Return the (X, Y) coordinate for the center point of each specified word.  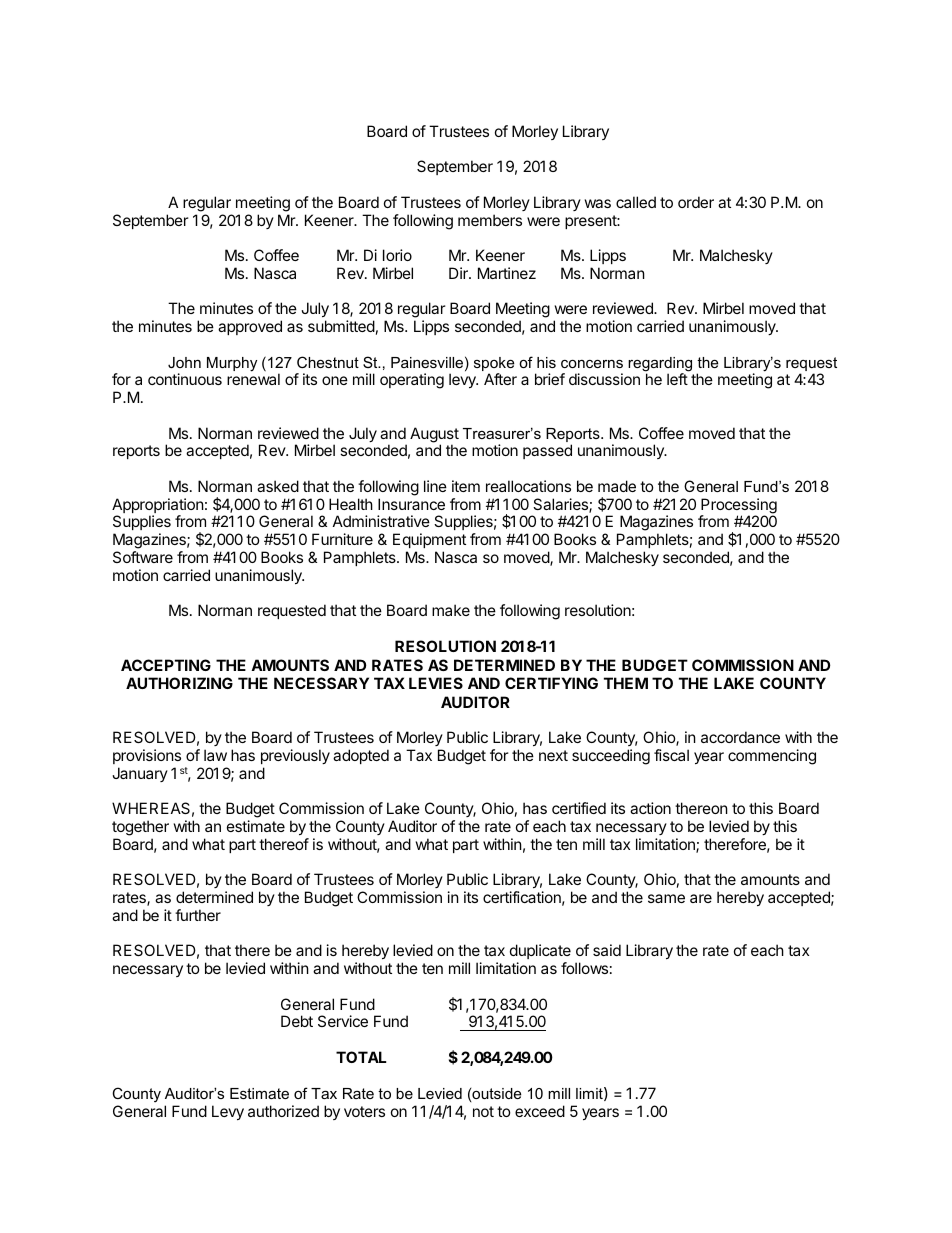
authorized (283, 1111)
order (696, 202)
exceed (540, 1111)
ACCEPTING (166, 665)
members (490, 220)
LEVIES (436, 683)
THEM (626, 683)
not (483, 1111)
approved (250, 327)
